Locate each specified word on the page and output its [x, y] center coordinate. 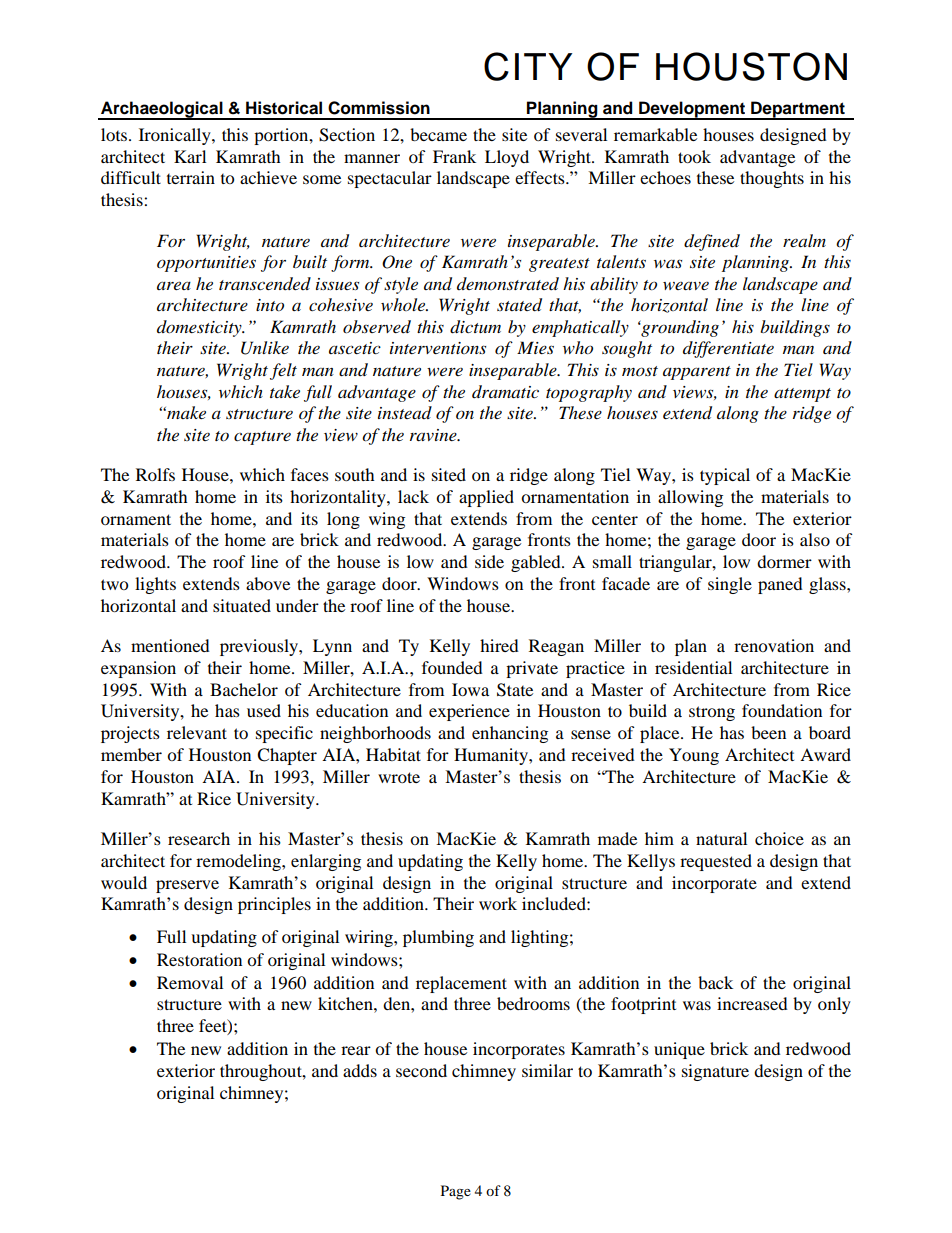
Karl [190, 156]
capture [262, 438]
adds [360, 1070]
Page [456, 1192]
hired [499, 645]
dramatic [505, 392]
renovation [774, 645]
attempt [802, 395]
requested [716, 862]
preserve [187, 886]
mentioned [170, 645]
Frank [454, 156]
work [498, 903]
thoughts [772, 179]
